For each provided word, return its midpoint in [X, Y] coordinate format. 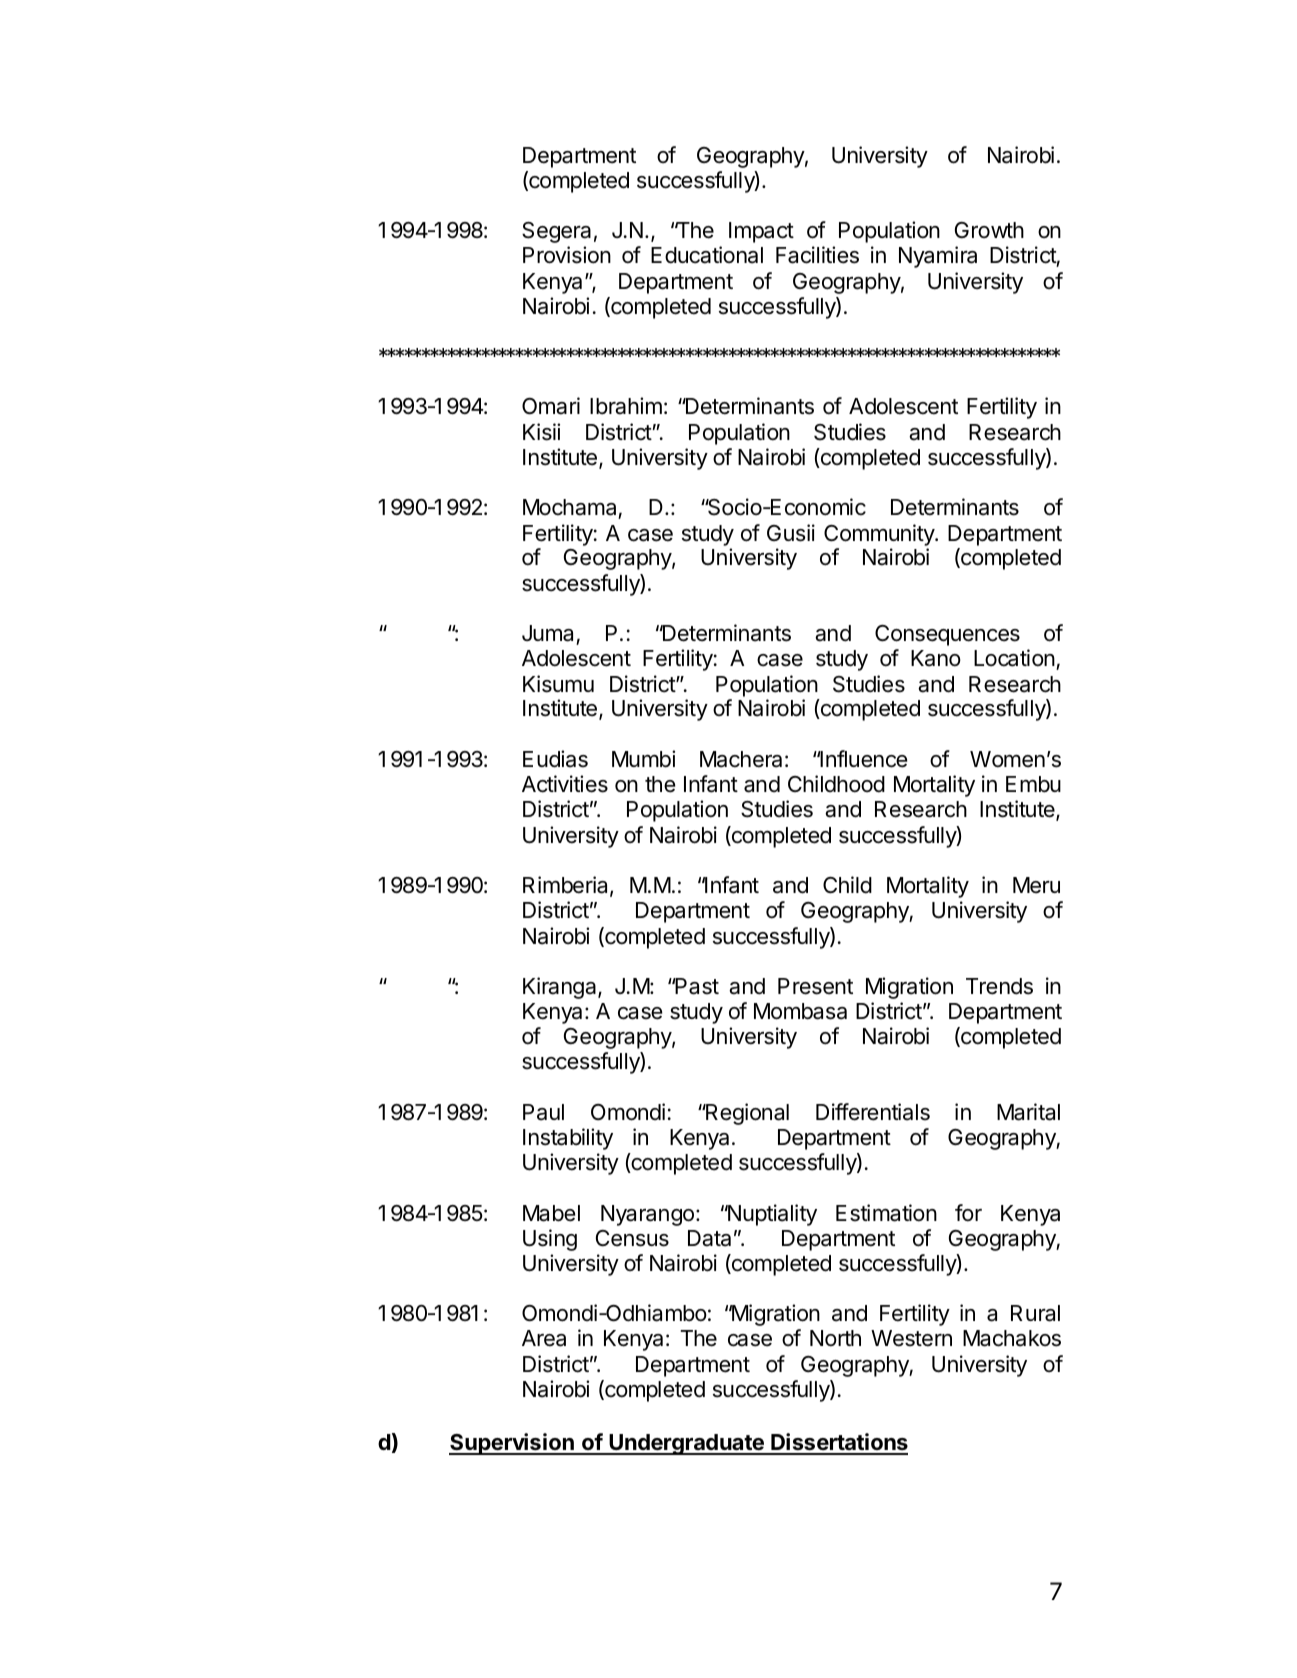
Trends [999, 986]
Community [880, 535]
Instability [568, 1139]
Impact [761, 232]
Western [911, 1338]
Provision [567, 255]
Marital [1028, 1112]
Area [544, 1338]
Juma [549, 635]
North [835, 1338]
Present [815, 986]
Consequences [947, 635]
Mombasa [800, 1011]
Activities [565, 784]
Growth [989, 230]
